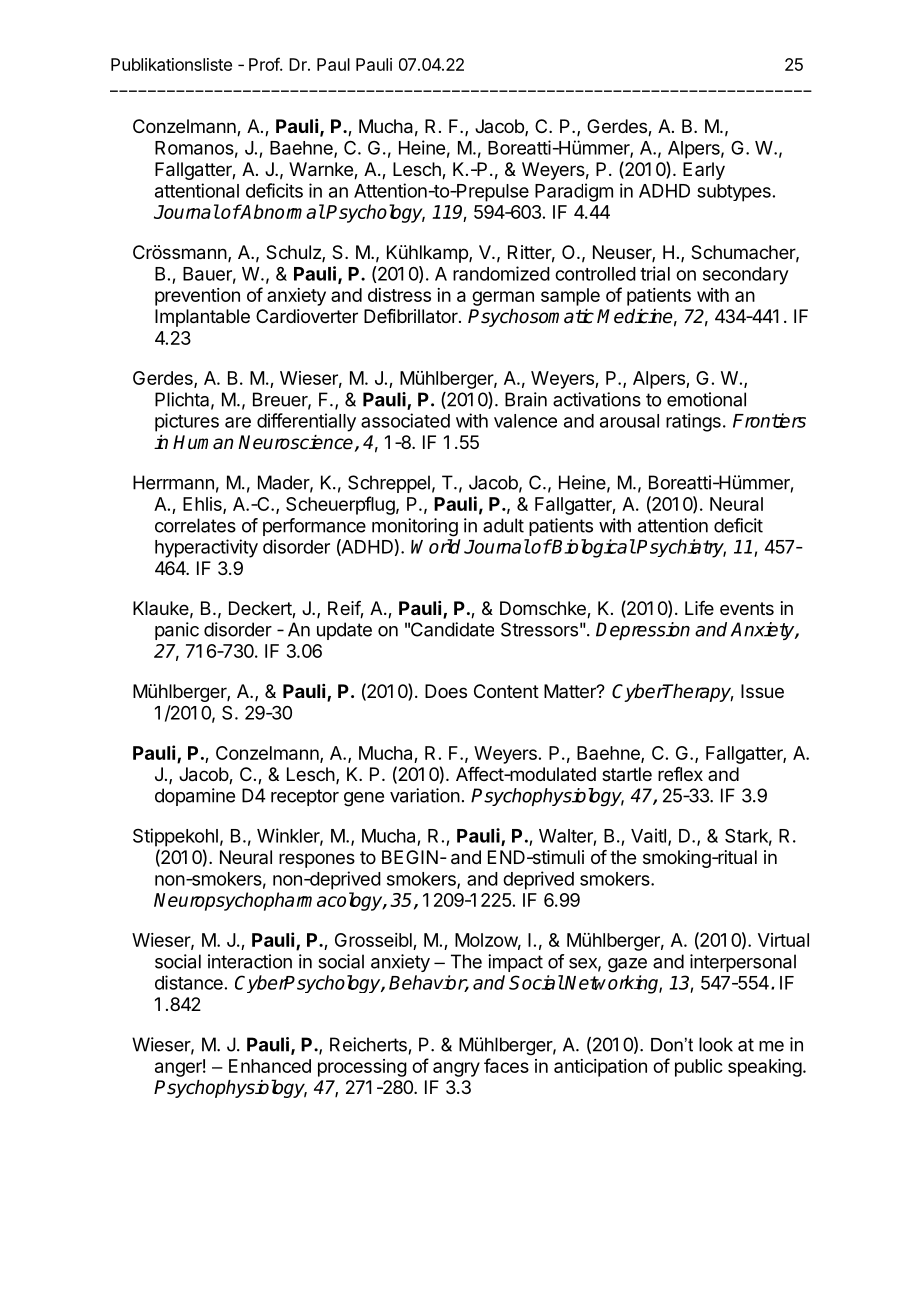 Image resolution: width=924 pixels, height=1308 pixels. Describe the element at coordinates (206, 548) in the screenshot. I see `hyperactivity` at that location.
